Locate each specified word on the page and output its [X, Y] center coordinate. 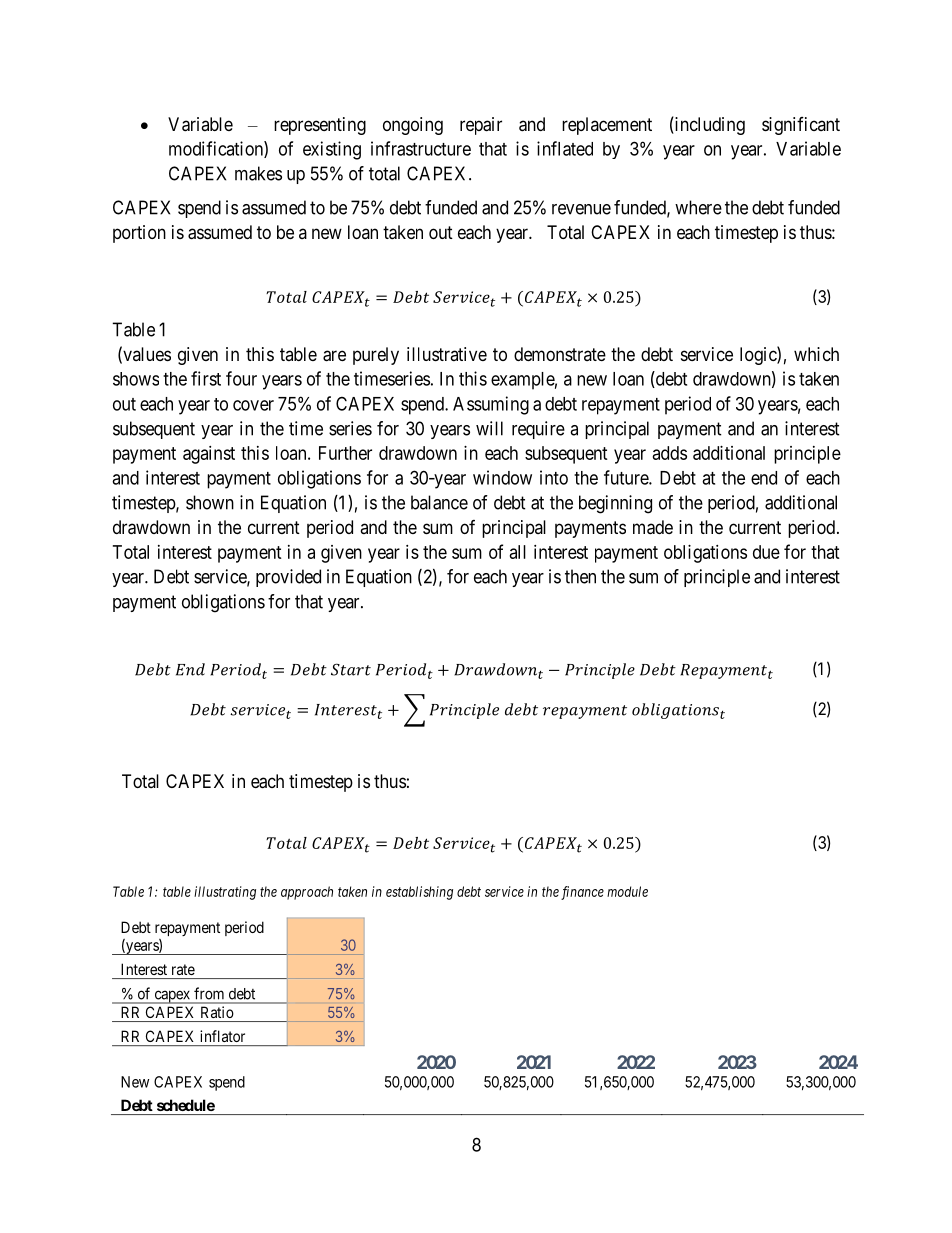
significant [801, 126]
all [518, 552]
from [209, 993]
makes [258, 173]
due [766, 552]
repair [481, 126]
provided [288, 578]
